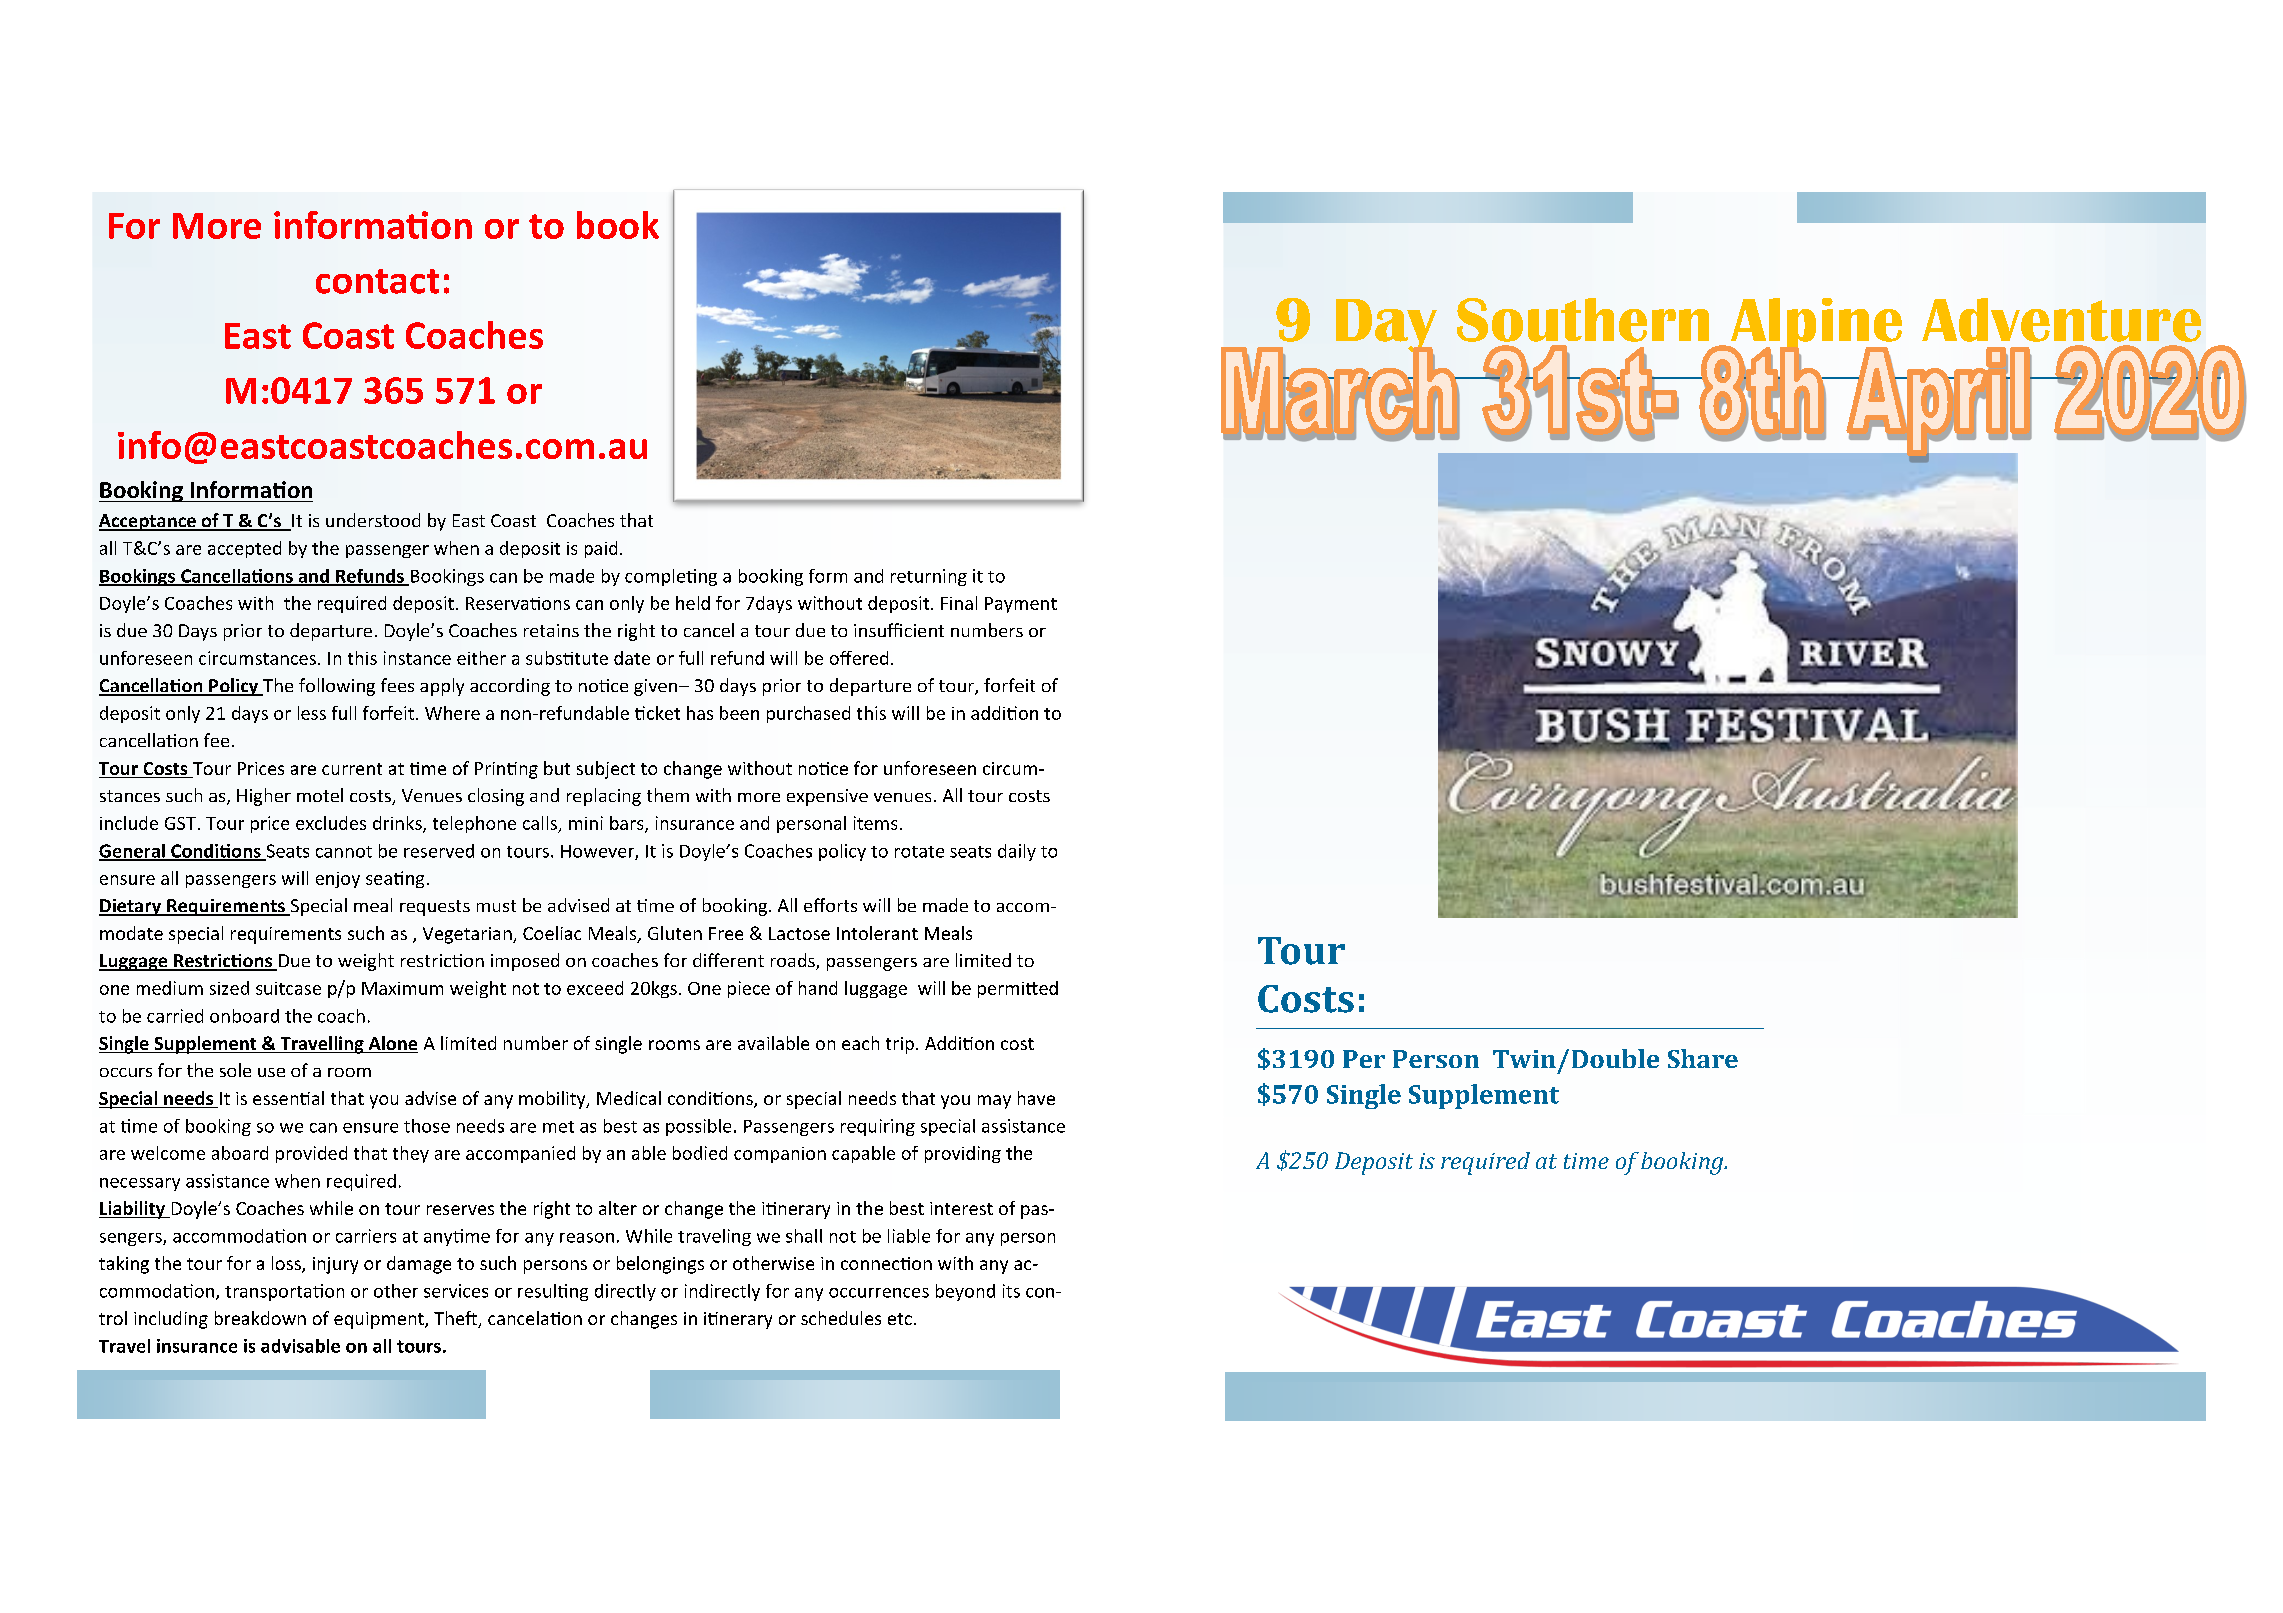 The image size is (2283, 1613). What do you see at coordinates (1583, 320) in the screenshot?
I see `Southern` at bounding box center [1583, 320].
